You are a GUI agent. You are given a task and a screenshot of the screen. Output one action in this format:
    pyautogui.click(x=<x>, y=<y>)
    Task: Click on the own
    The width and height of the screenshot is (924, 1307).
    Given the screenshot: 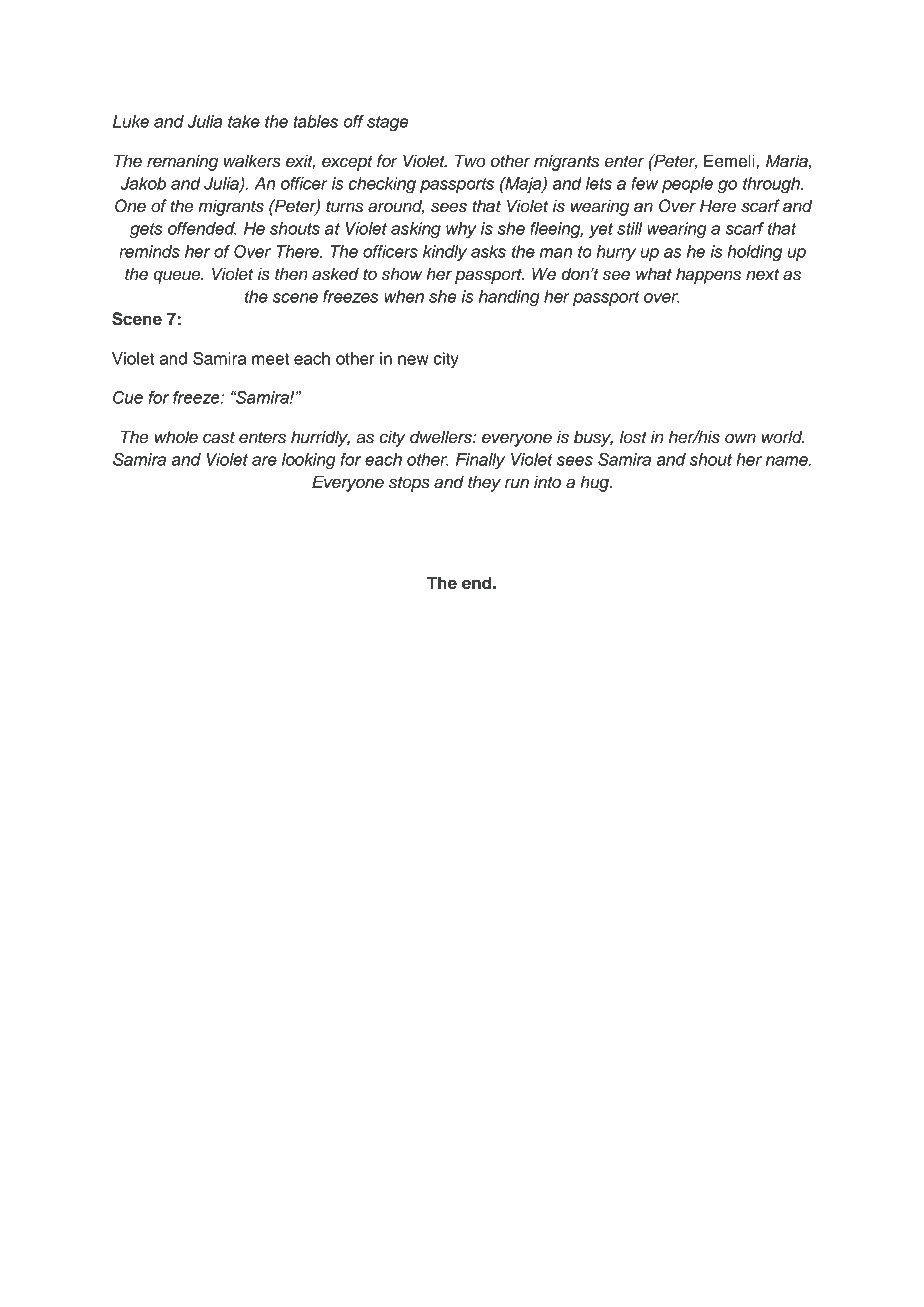 What is the action you would take?
    pyautogui.click(x=740, y=438)
